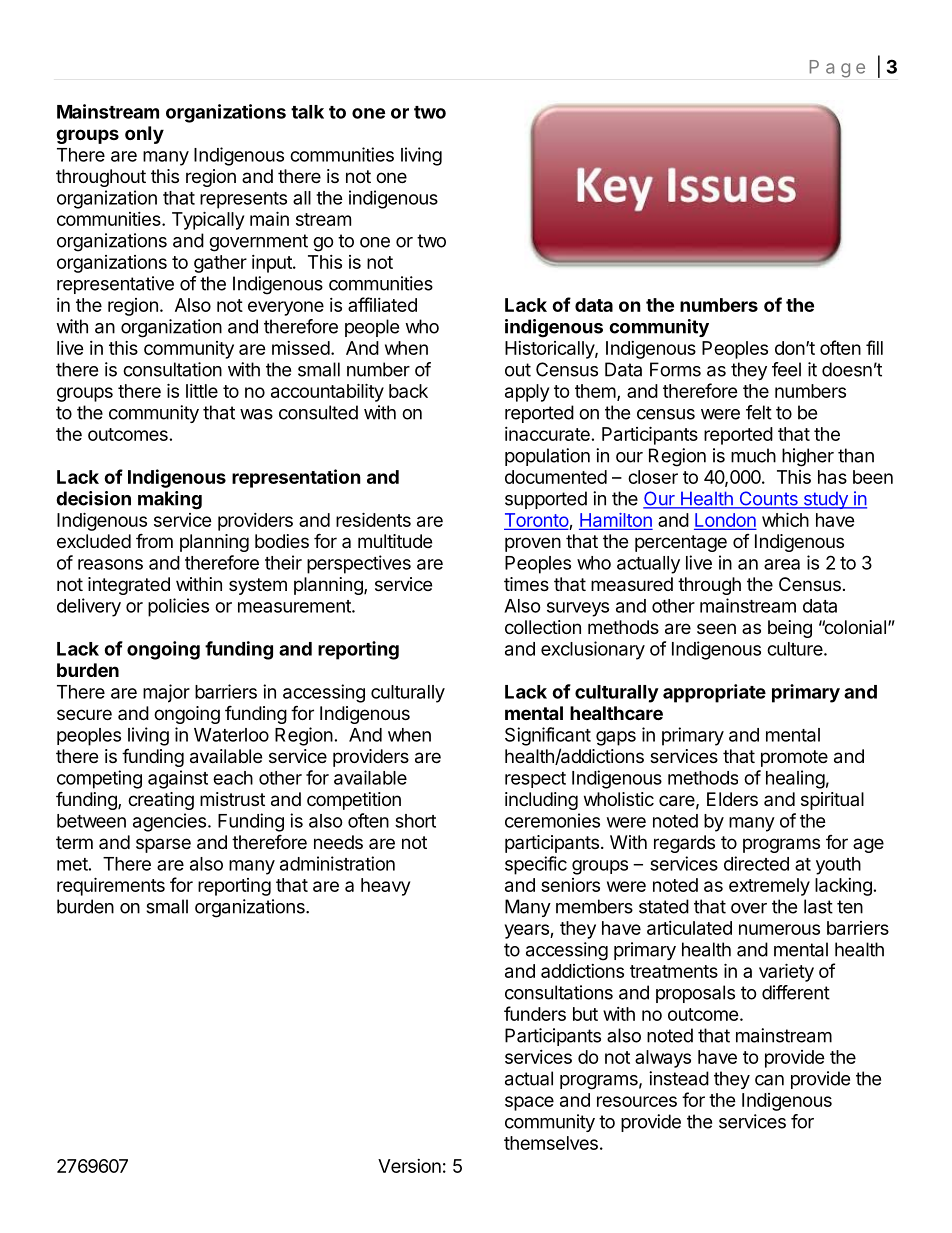 This screenshot has height=1233, width=952. What do you see at coordinates (769, 887) in the screenshot?
I see `extremely` at bounding box center [769, 887].
